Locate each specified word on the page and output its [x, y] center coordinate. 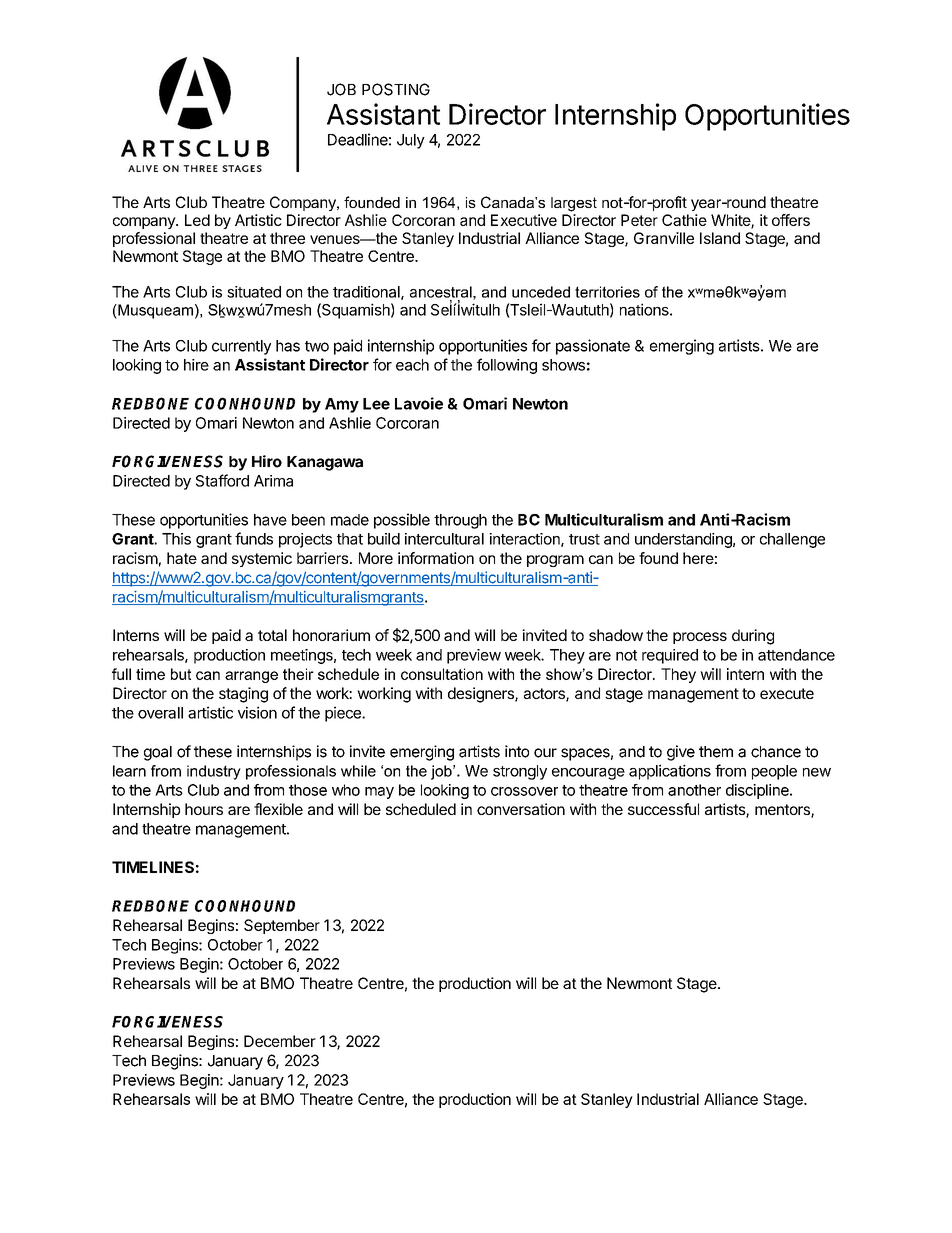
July [411, 141]
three [287, 238]
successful [663, 809]
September [282, 926]
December [280, 1041]
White [731, 221]
